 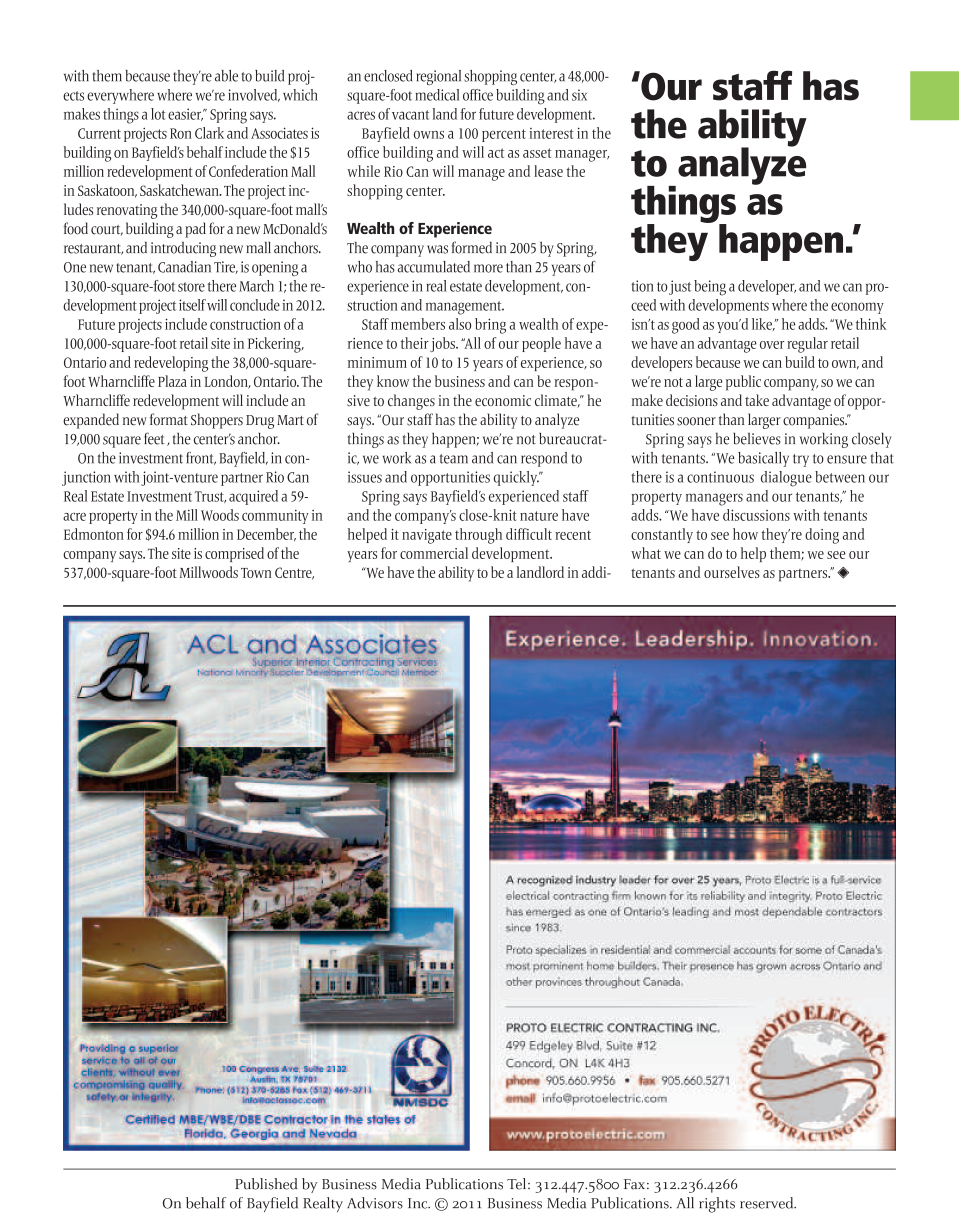 What do you see at coordinates (172, 381) in the document?
I see `Plaza` at bounding box center [172, 381].
